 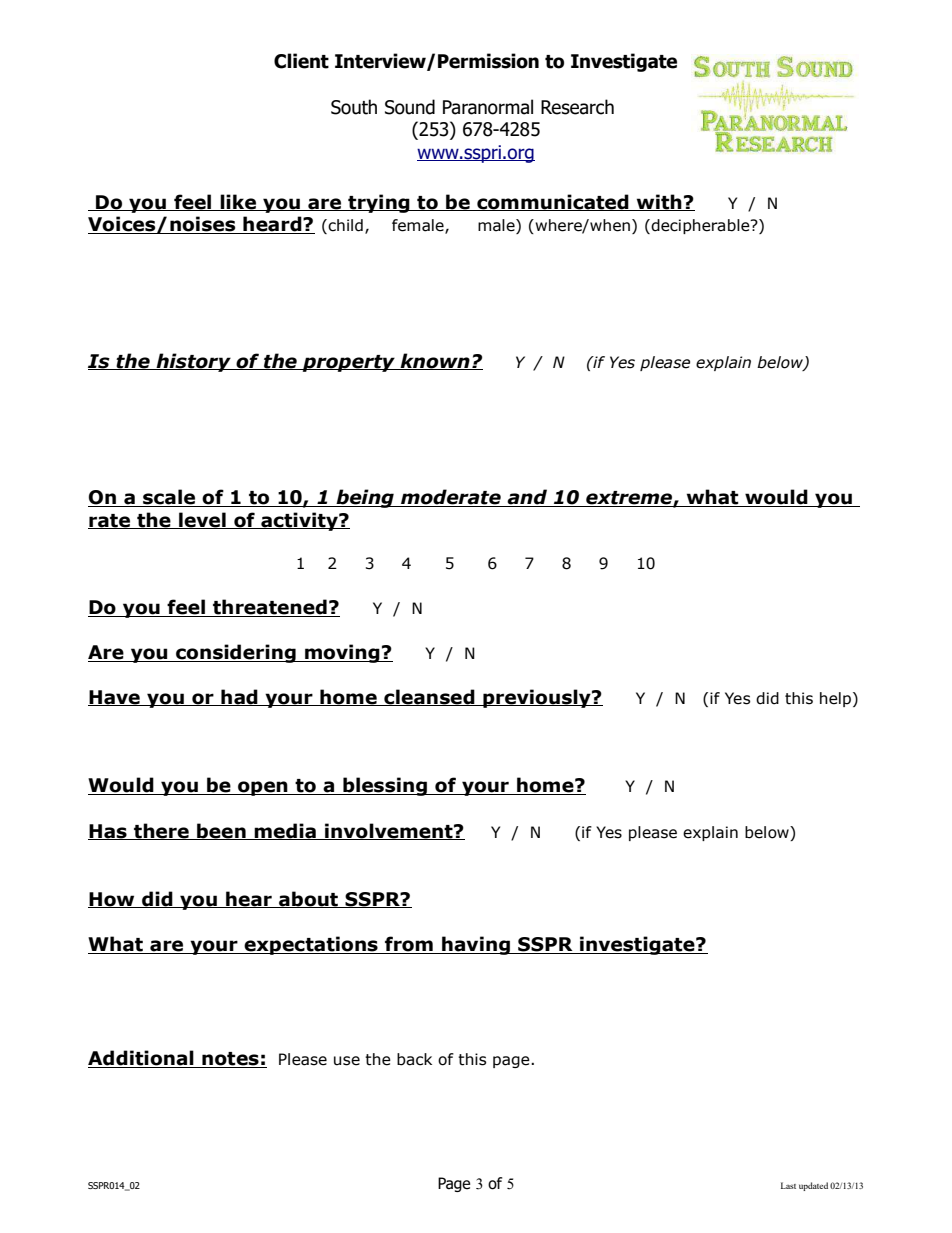 I want to click on with, so click(x=659, y=202).
